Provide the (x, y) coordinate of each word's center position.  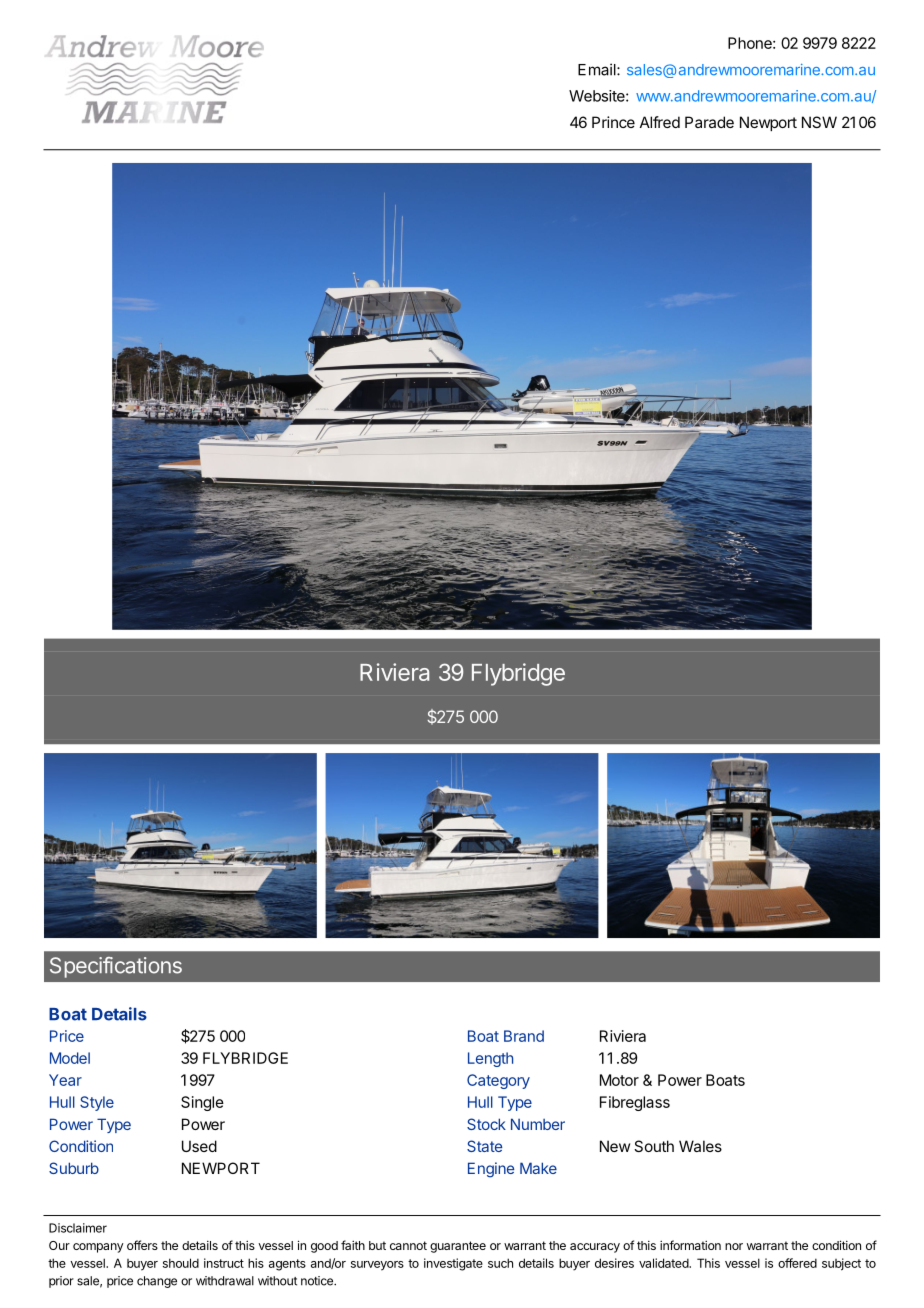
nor (734, 1246)
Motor (619, 1080)
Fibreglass (635, 1103)
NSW (819, 122)
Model (70, 1058)
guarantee (458, 1247)
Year (65, 1080)
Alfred (660, 122)
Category (498, 1081)
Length (490, 1059)
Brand (524, 1036)
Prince (613, 122)
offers (142, 1245)
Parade (709, 122)
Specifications (116, 967)
